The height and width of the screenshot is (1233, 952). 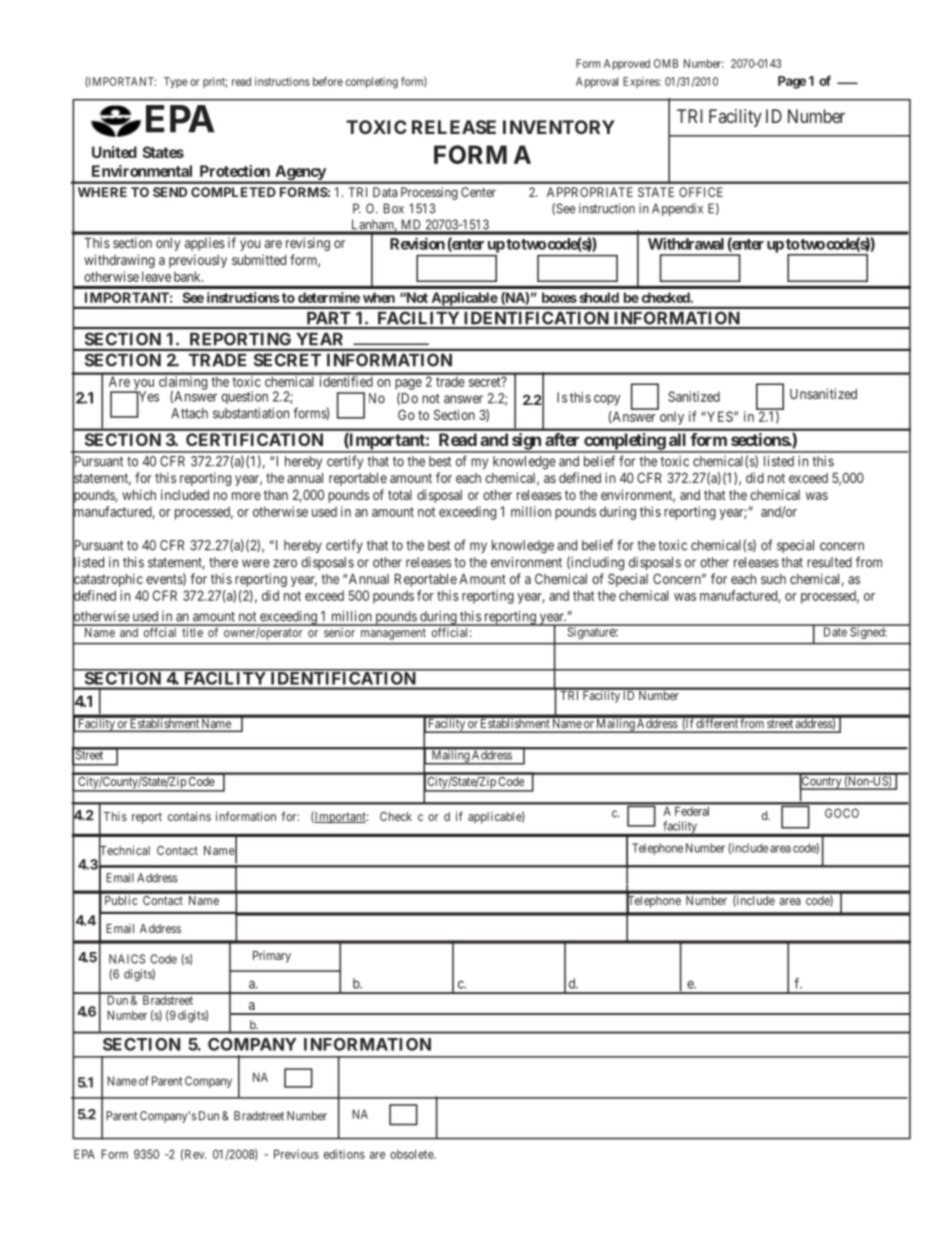 I want to click on INVENTORY, so click(x=559, y=127).
